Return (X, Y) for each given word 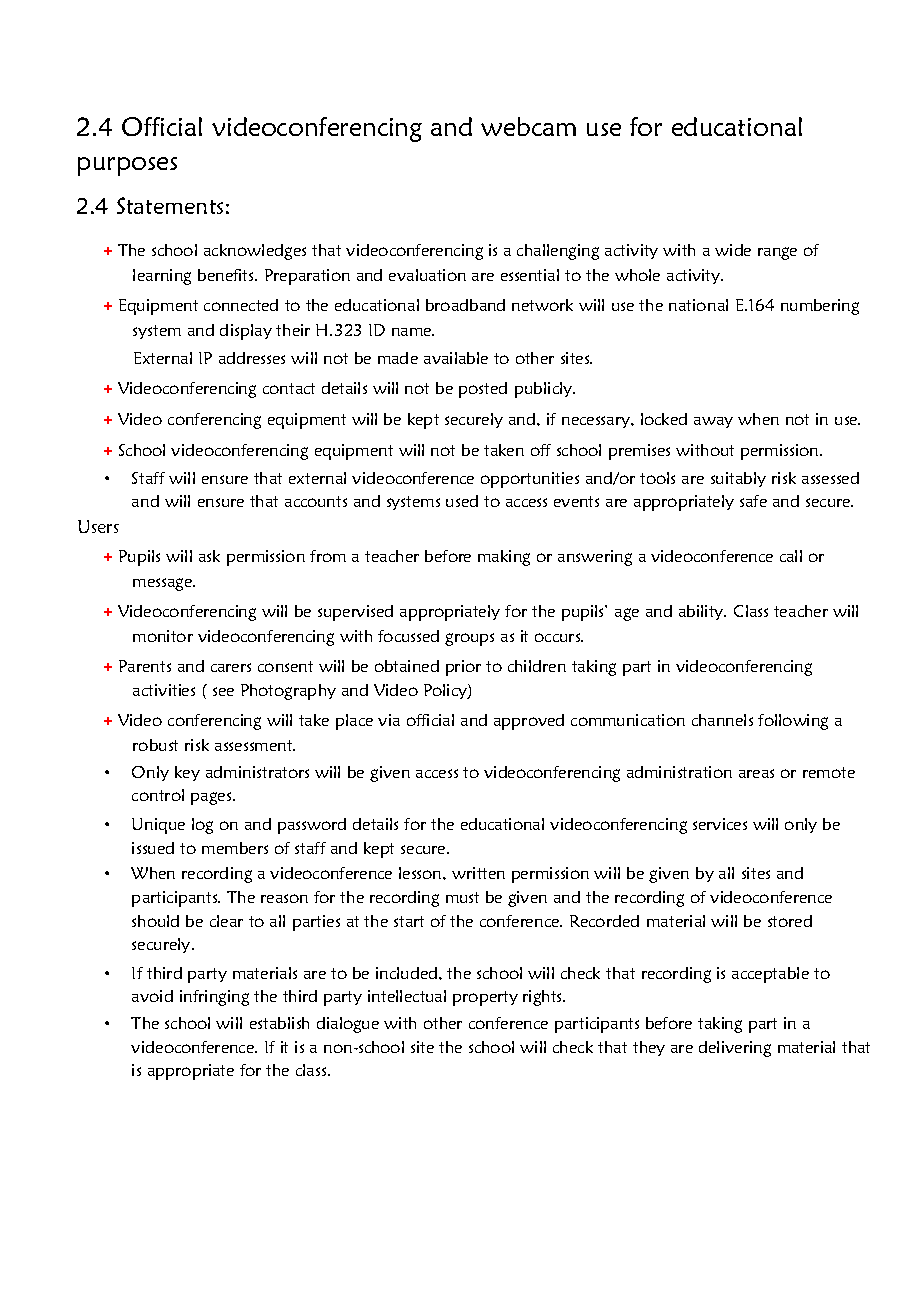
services (720, 824)
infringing (214, 998)
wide (733, 250)
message (164, 584)
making (504, 558)
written (478, 873)
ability (702, 612)
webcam (528, 126)
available (456, 358)
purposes (127, 166)
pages (212, 798)
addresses (252, 358)
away (713, 422)
